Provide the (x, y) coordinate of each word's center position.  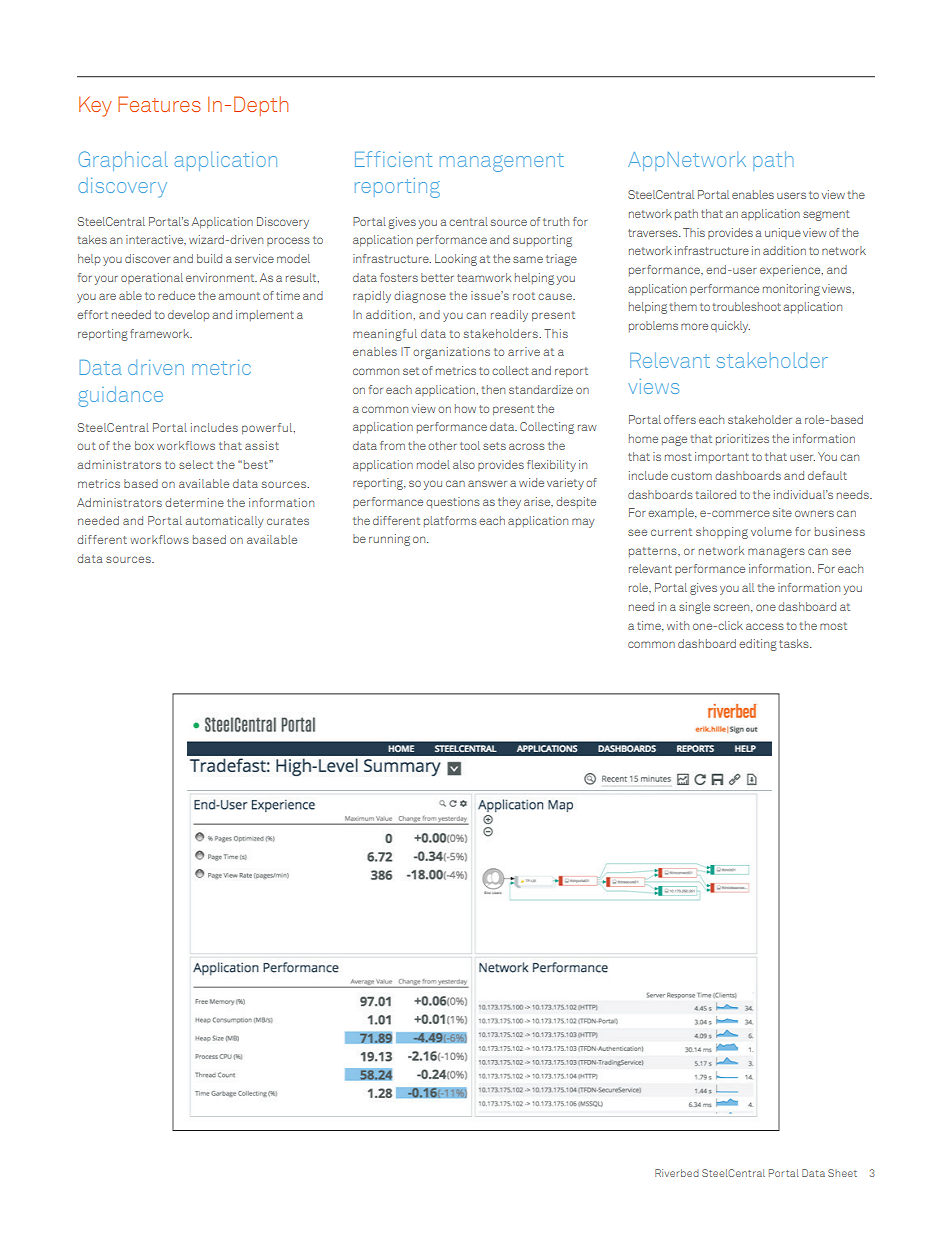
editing (758, 645)
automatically (224, 522)
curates (288, 521)
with (678, 625)
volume (771, 531)
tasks (795, 643)
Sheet (842, 1173)
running (389, 540)
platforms (450, 521)
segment (826, 215)
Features (159, 104)
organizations (451, 353)
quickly (730, 327)
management (502, 162)
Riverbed (677, 1173)
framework (161, 333)
